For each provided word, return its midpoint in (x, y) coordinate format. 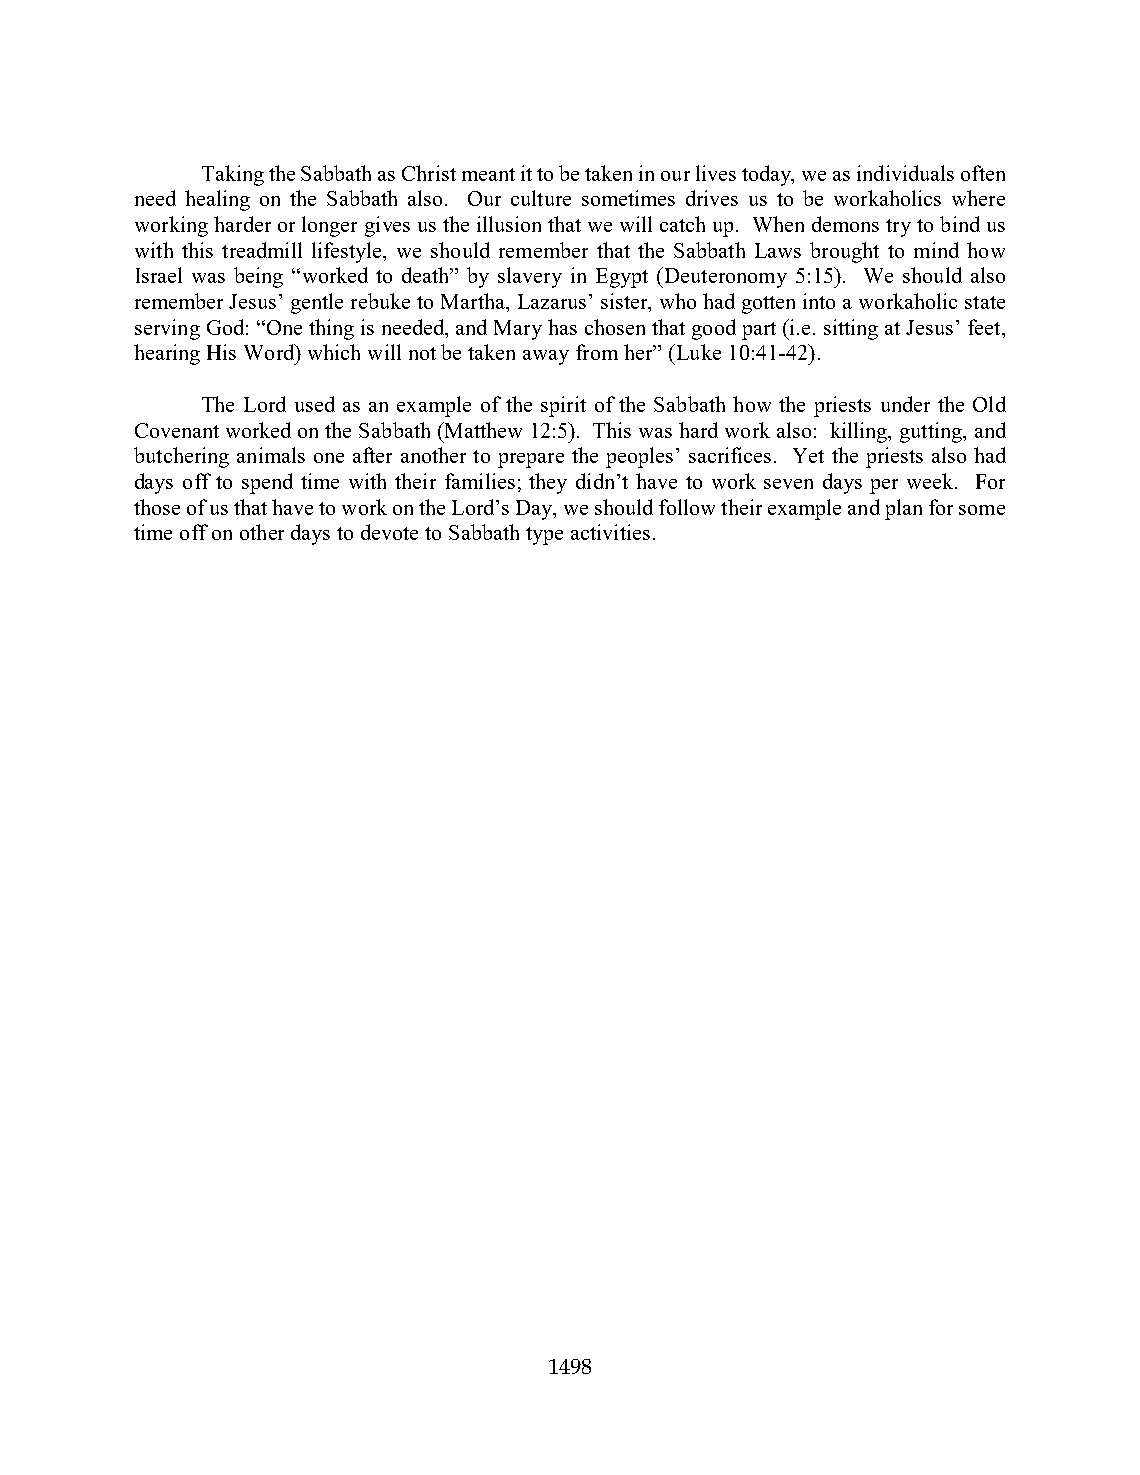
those (157, 507)
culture (541, 198)
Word (270, 352)
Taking (233, 175)
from (597, 352)
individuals (905, 173)
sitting (851, 329)
